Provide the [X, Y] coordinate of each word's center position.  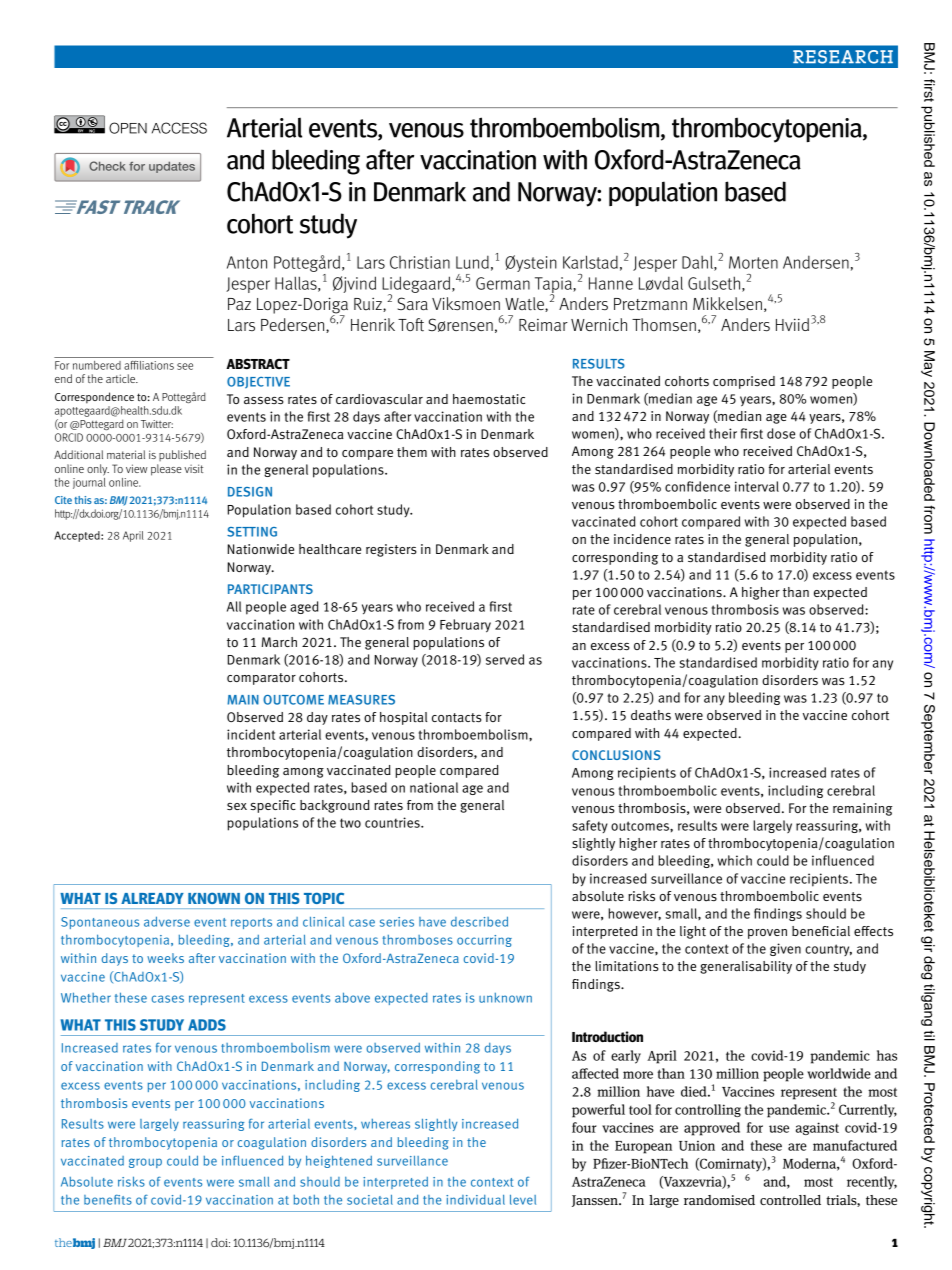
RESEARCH [843, 57]
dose [781, 433]
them [412, 452]
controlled [790, 1200]
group [145, 1163]
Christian [420, 262]
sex [237, 806]
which [735, 860]
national [434, 787]
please [166, 470]
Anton [247, 262]
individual [475, 1200]
